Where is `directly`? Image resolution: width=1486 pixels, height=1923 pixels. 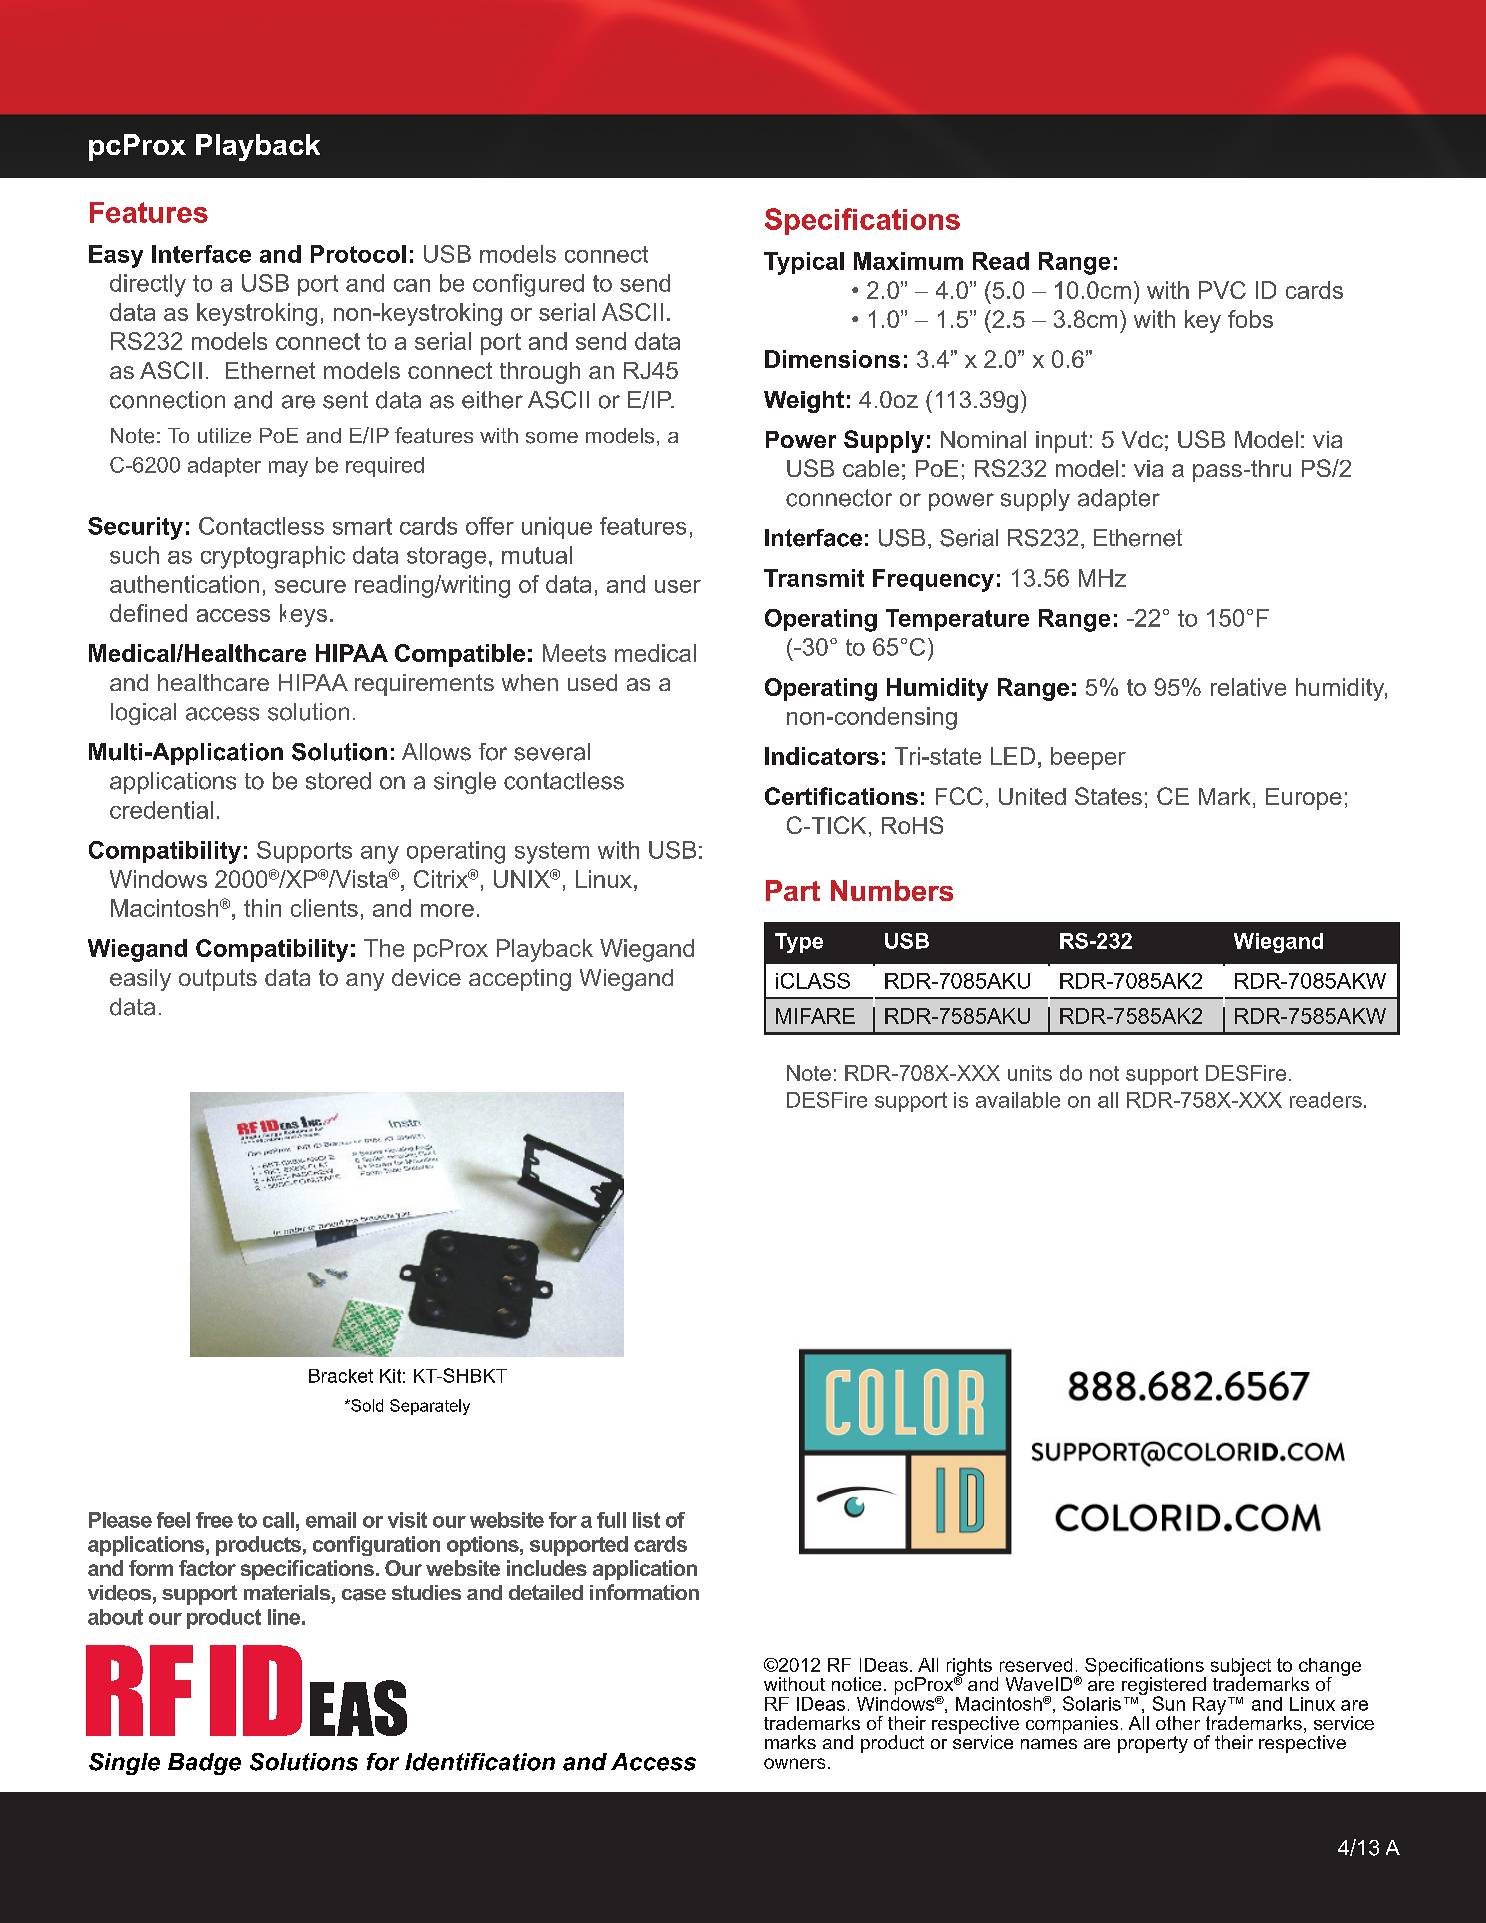
directly is located at coordinates (148, 285).
